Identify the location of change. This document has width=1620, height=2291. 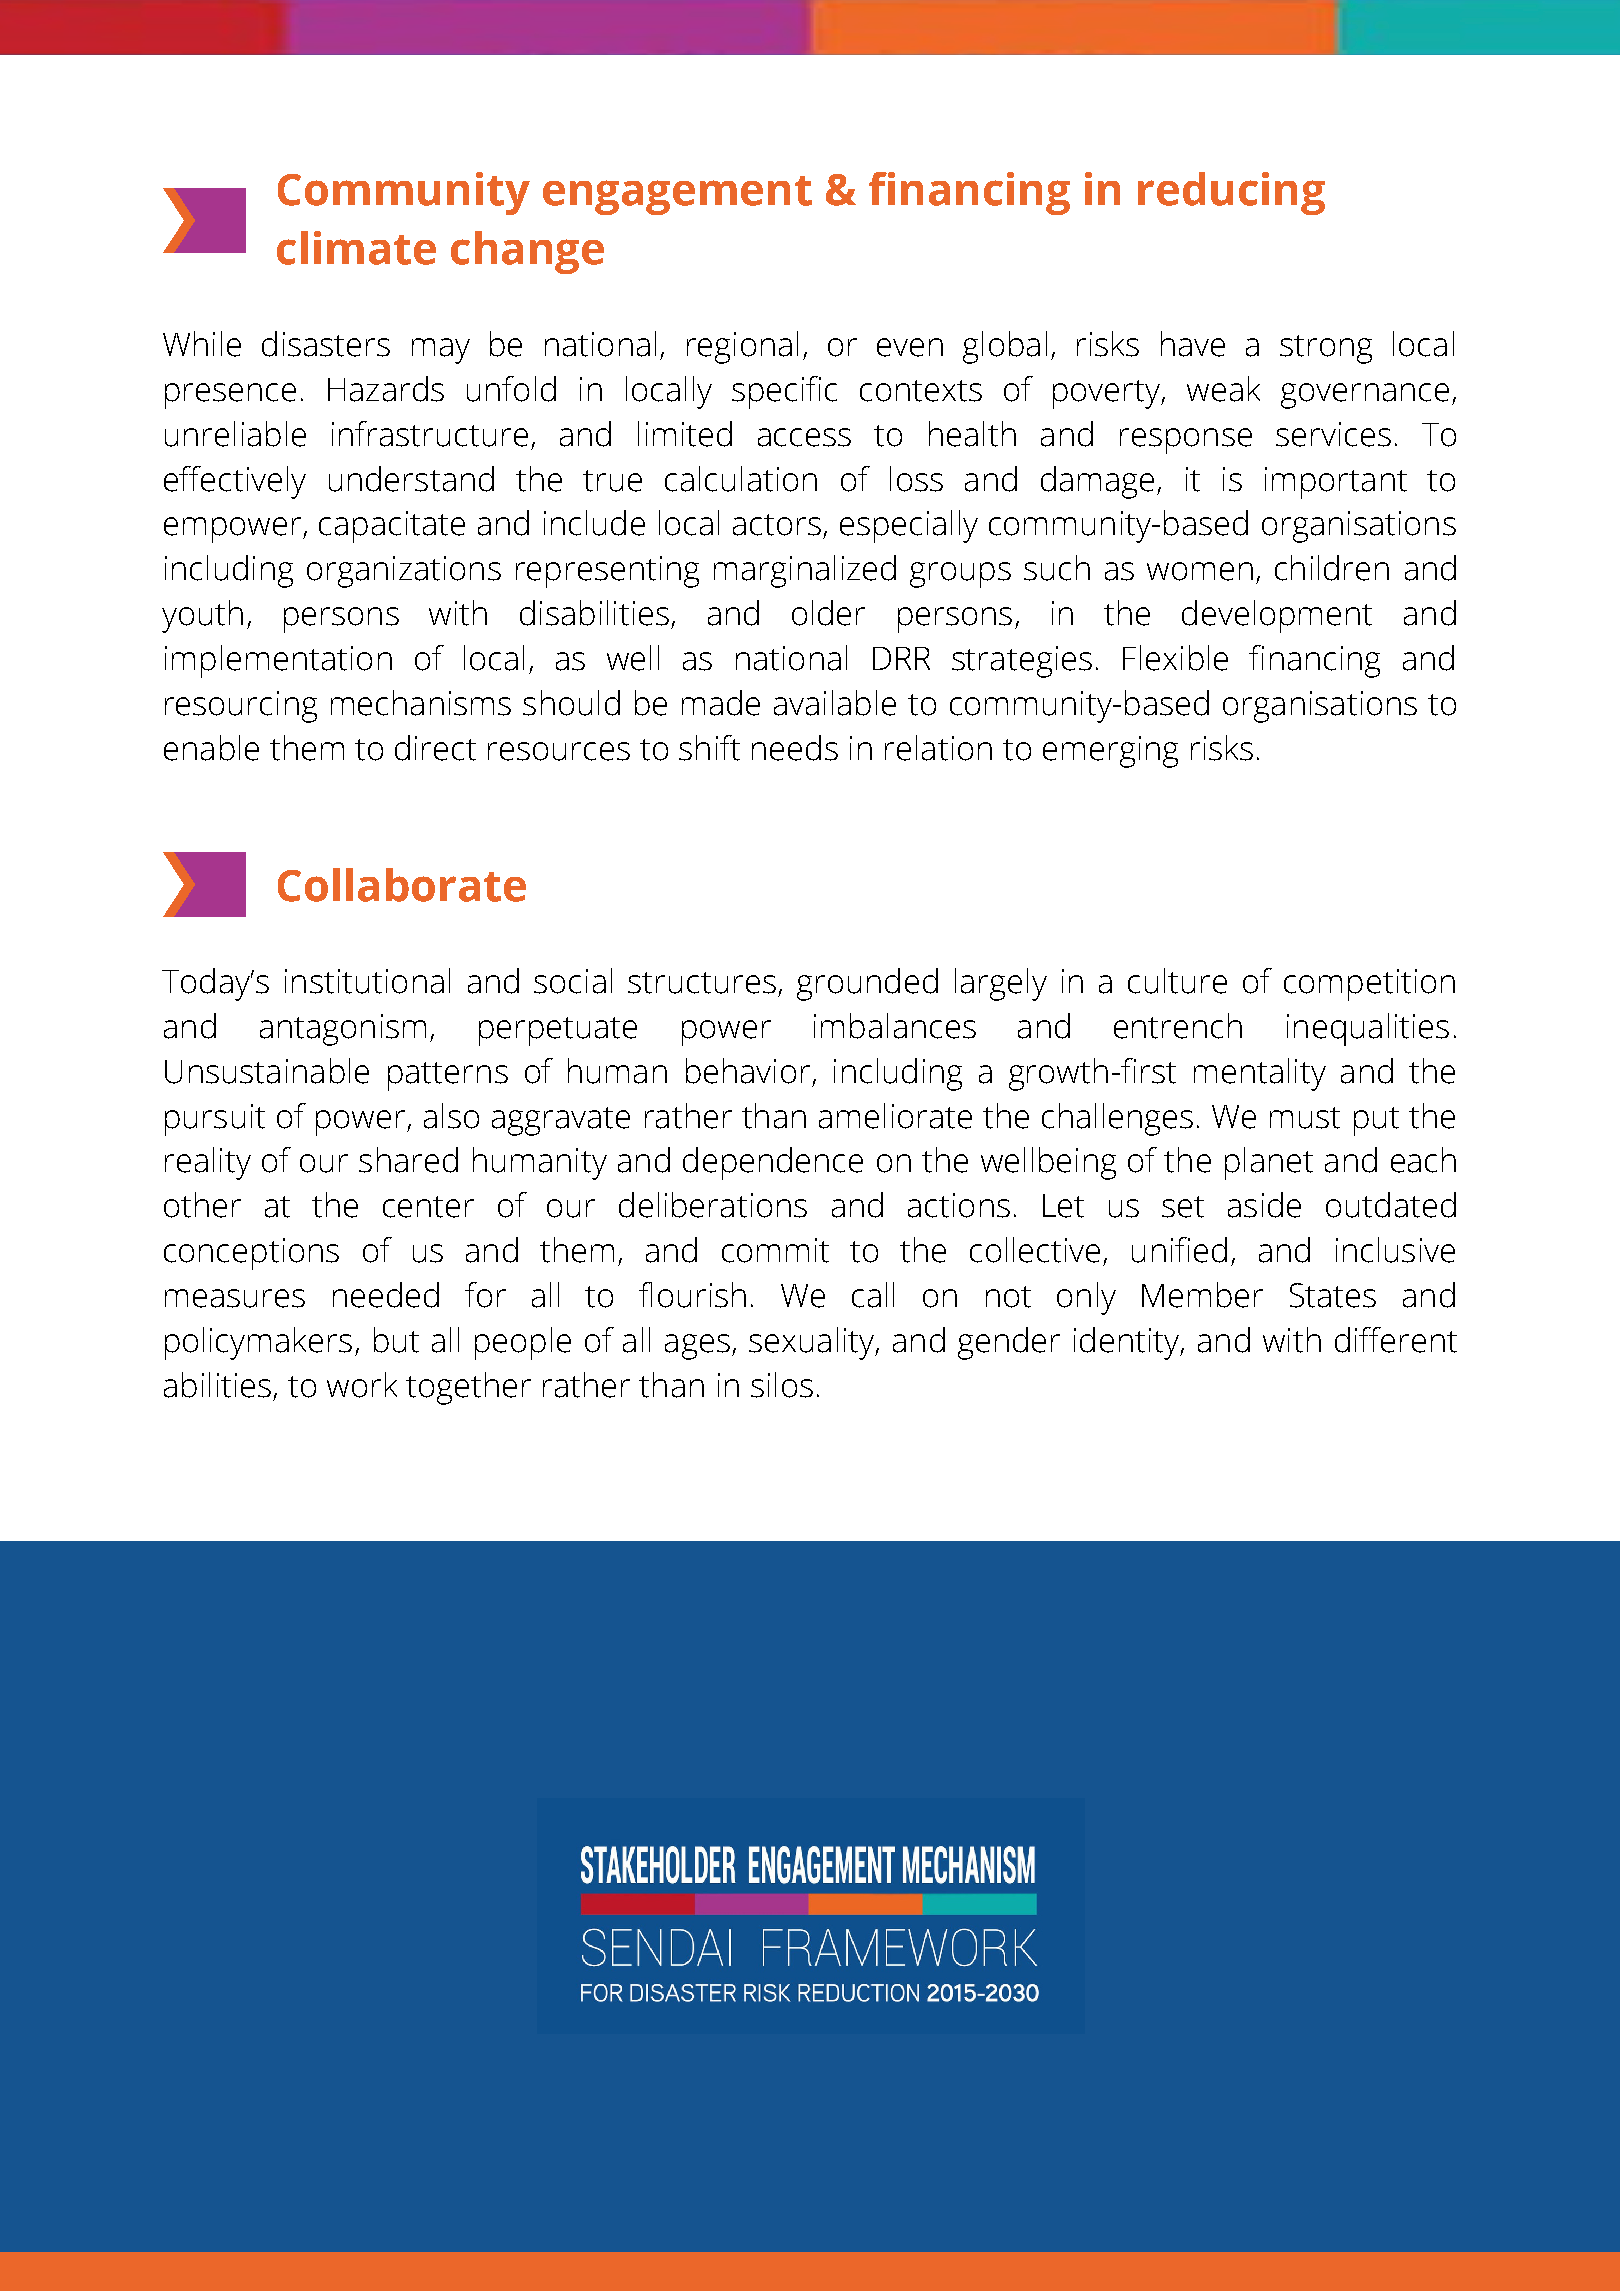
(527, 252).
